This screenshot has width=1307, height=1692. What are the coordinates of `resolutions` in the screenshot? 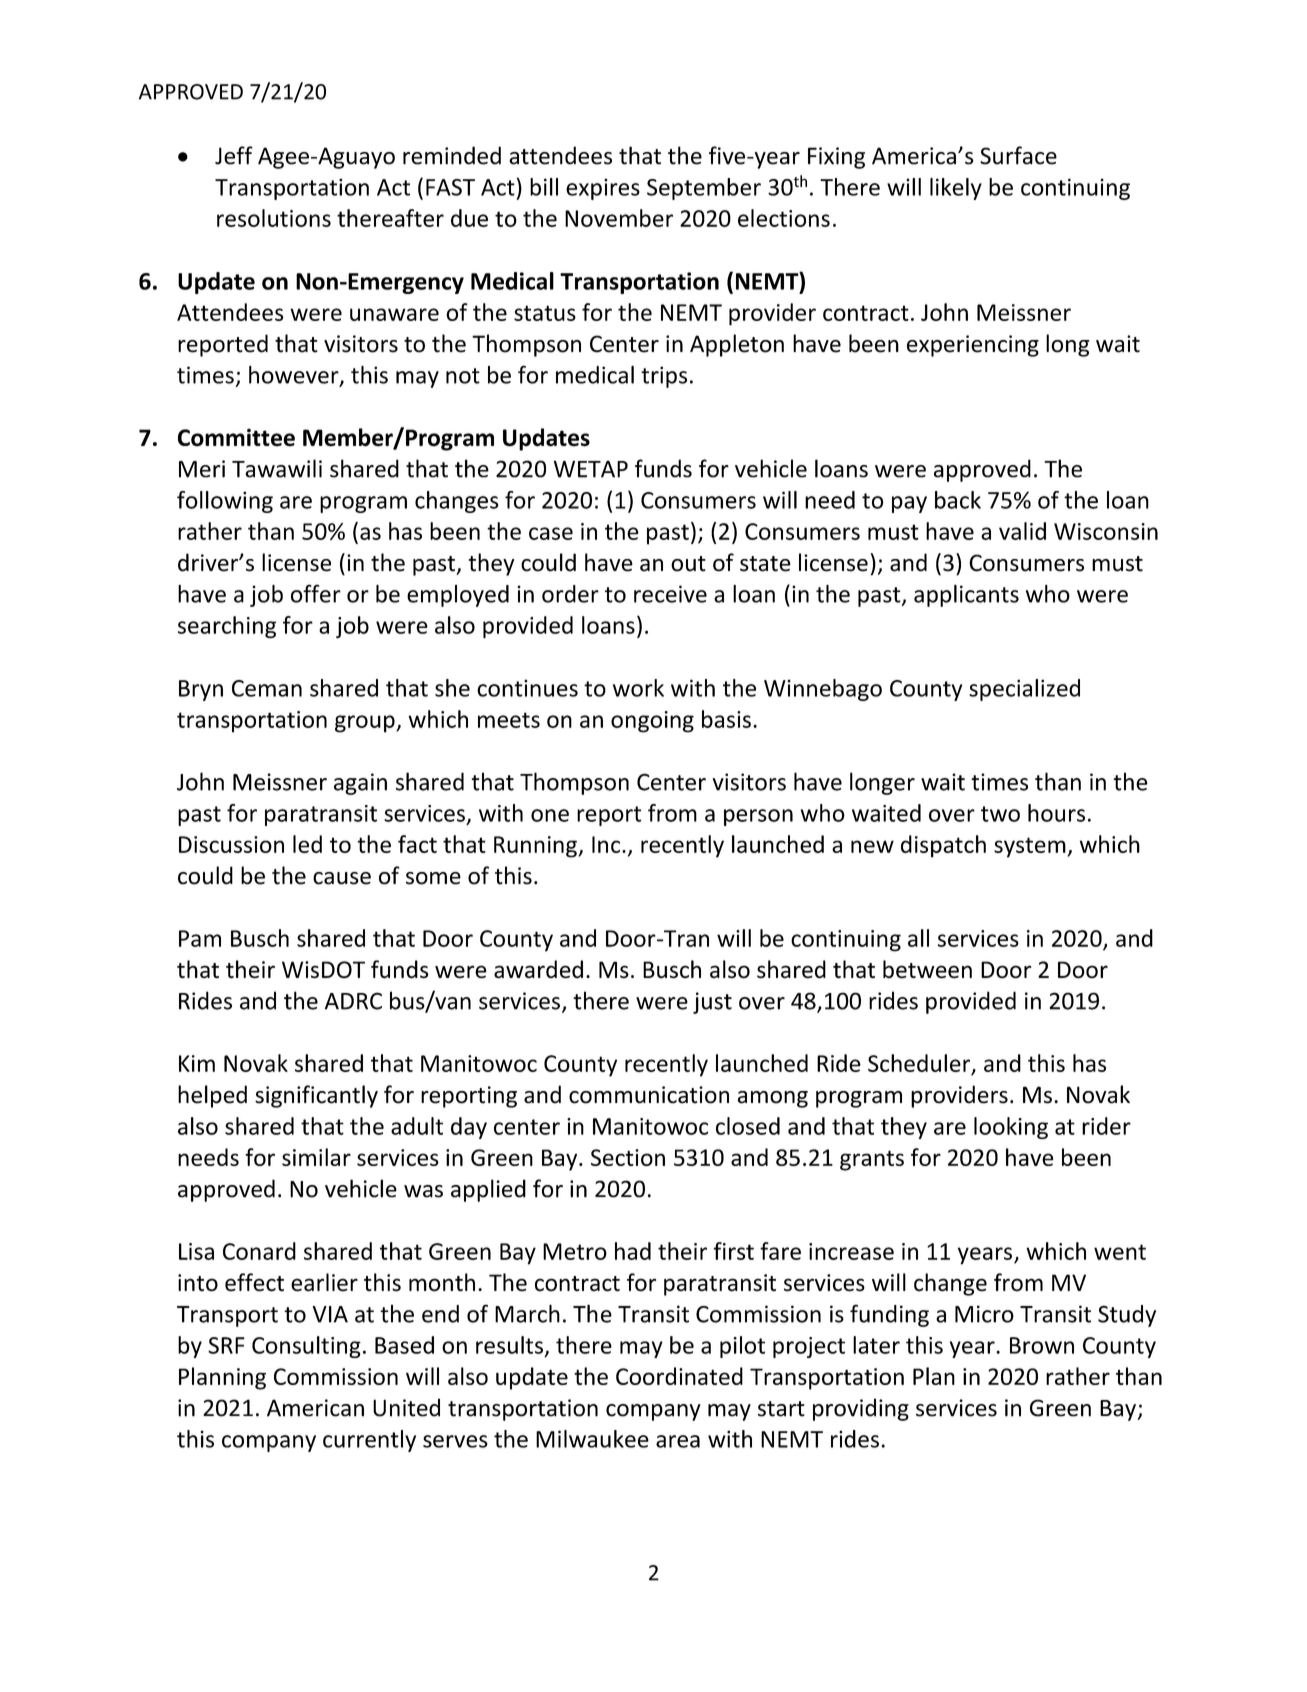 It's located at (274, 218).
